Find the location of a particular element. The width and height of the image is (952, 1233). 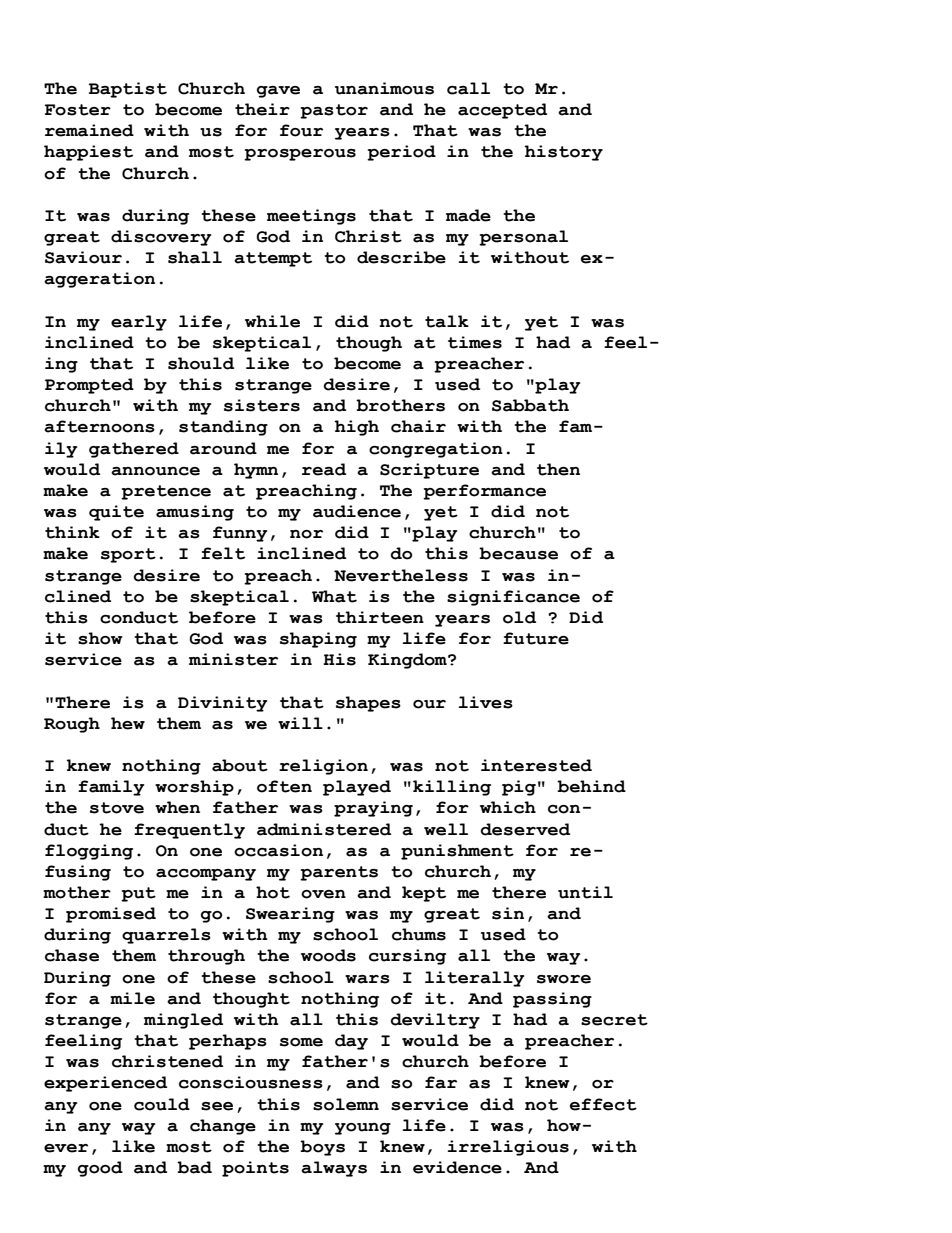

pastor is located at coordinates (334, 111).
